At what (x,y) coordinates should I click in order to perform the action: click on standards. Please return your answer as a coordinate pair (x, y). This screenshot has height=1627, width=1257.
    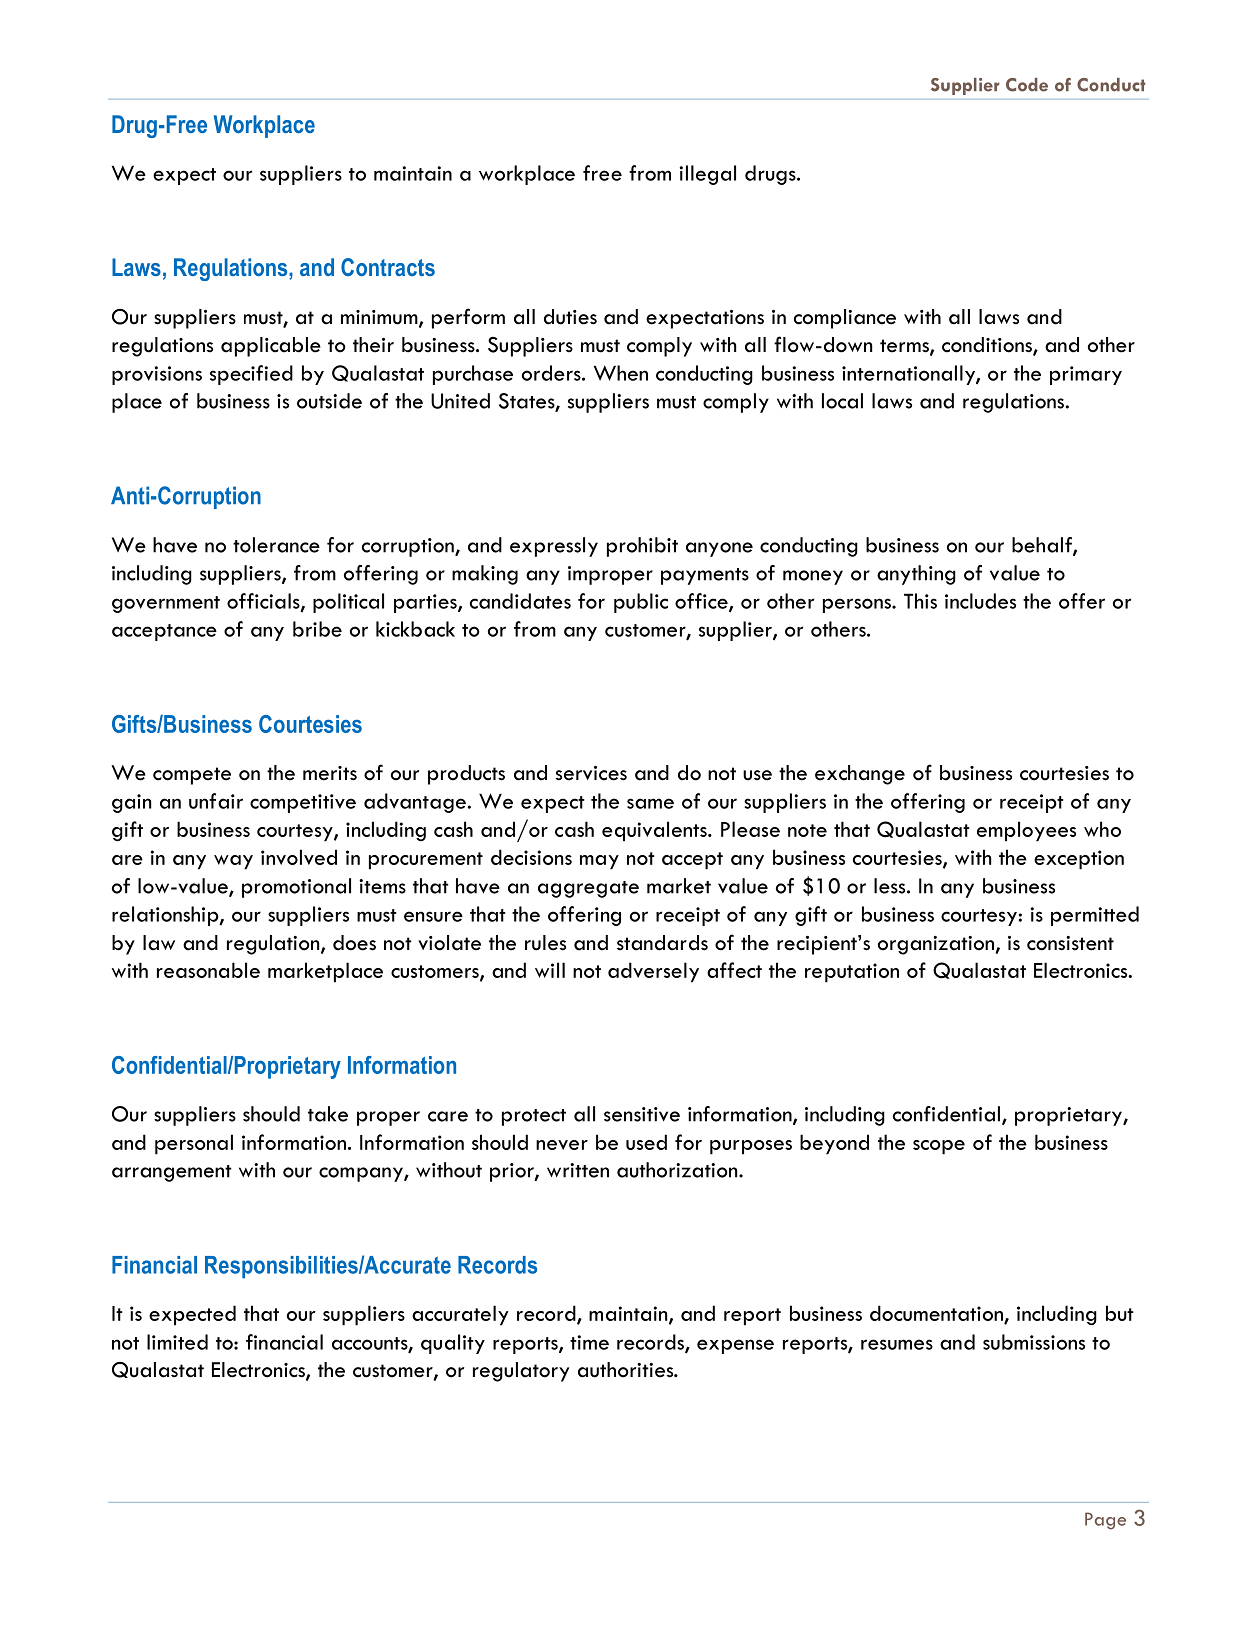
    Looking at the image, I should click on (662, 943).
